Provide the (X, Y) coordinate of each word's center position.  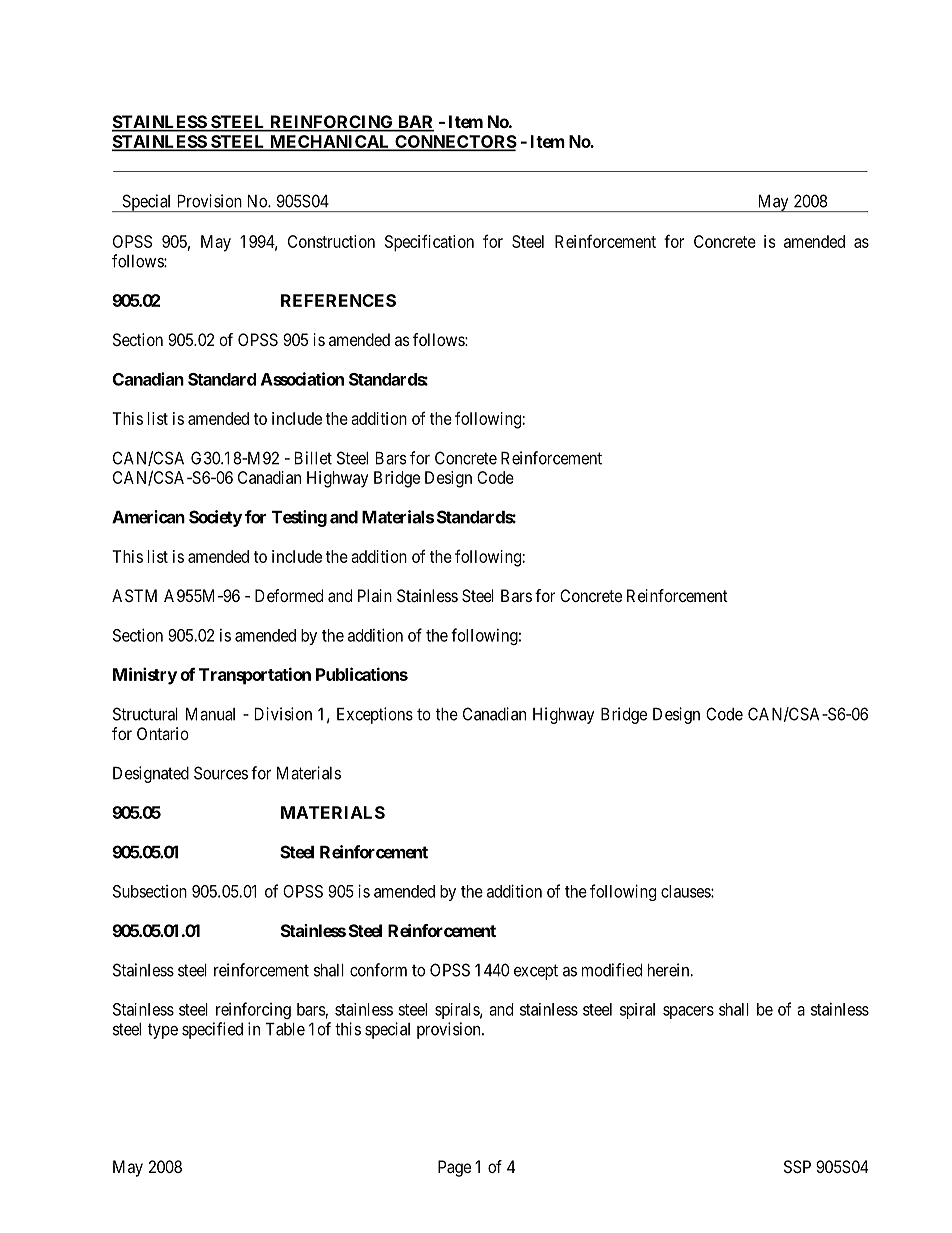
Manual (210, 714)
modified (612, 970)
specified (212, 1030)
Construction (331, 241)
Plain (375, 595)
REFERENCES (338, 300)
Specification (429, 243)
